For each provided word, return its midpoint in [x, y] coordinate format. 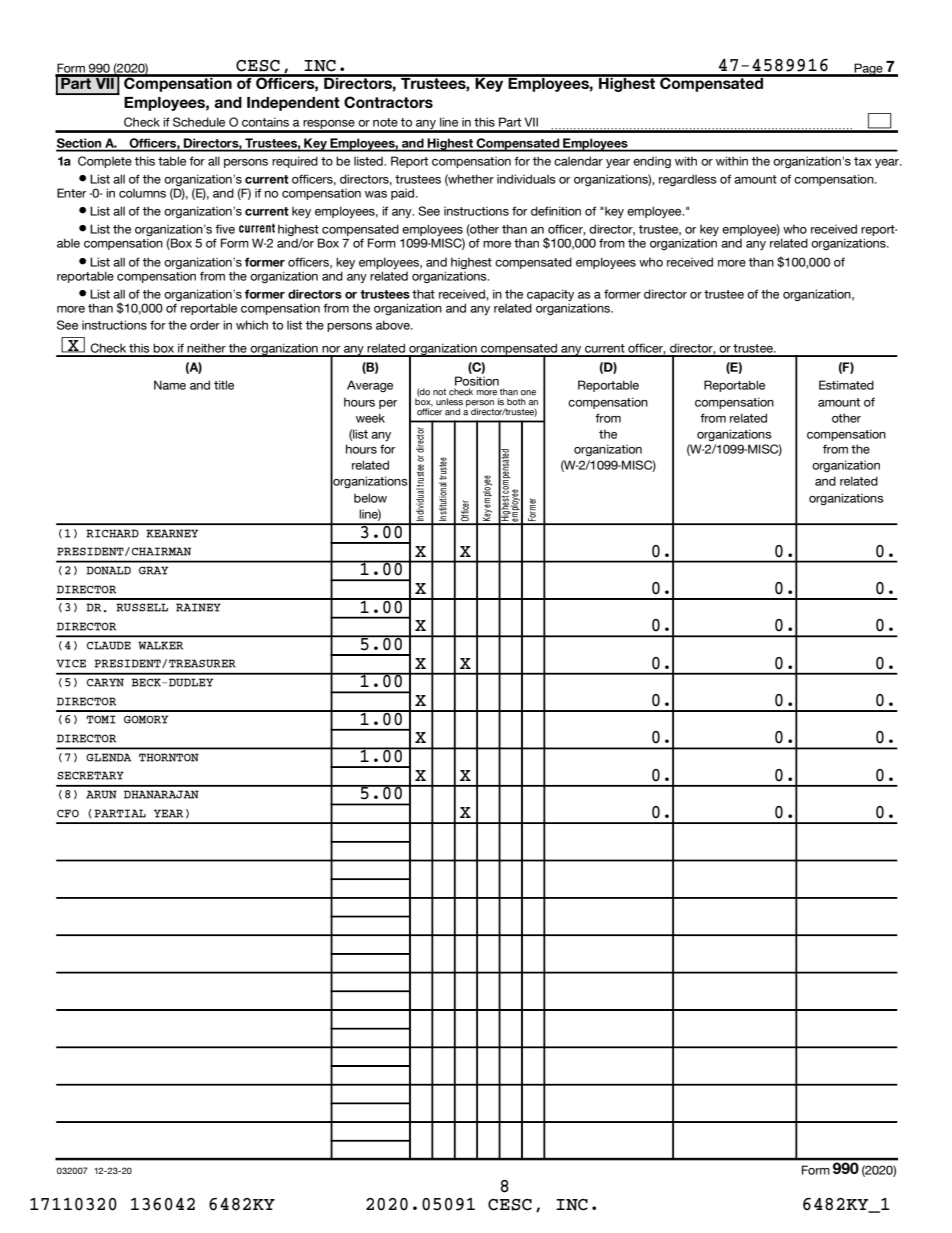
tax [863, 161]
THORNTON [169, 757]
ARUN [101, 794]
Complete [105, 162]
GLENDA [108, 757]
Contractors [388, 102]
